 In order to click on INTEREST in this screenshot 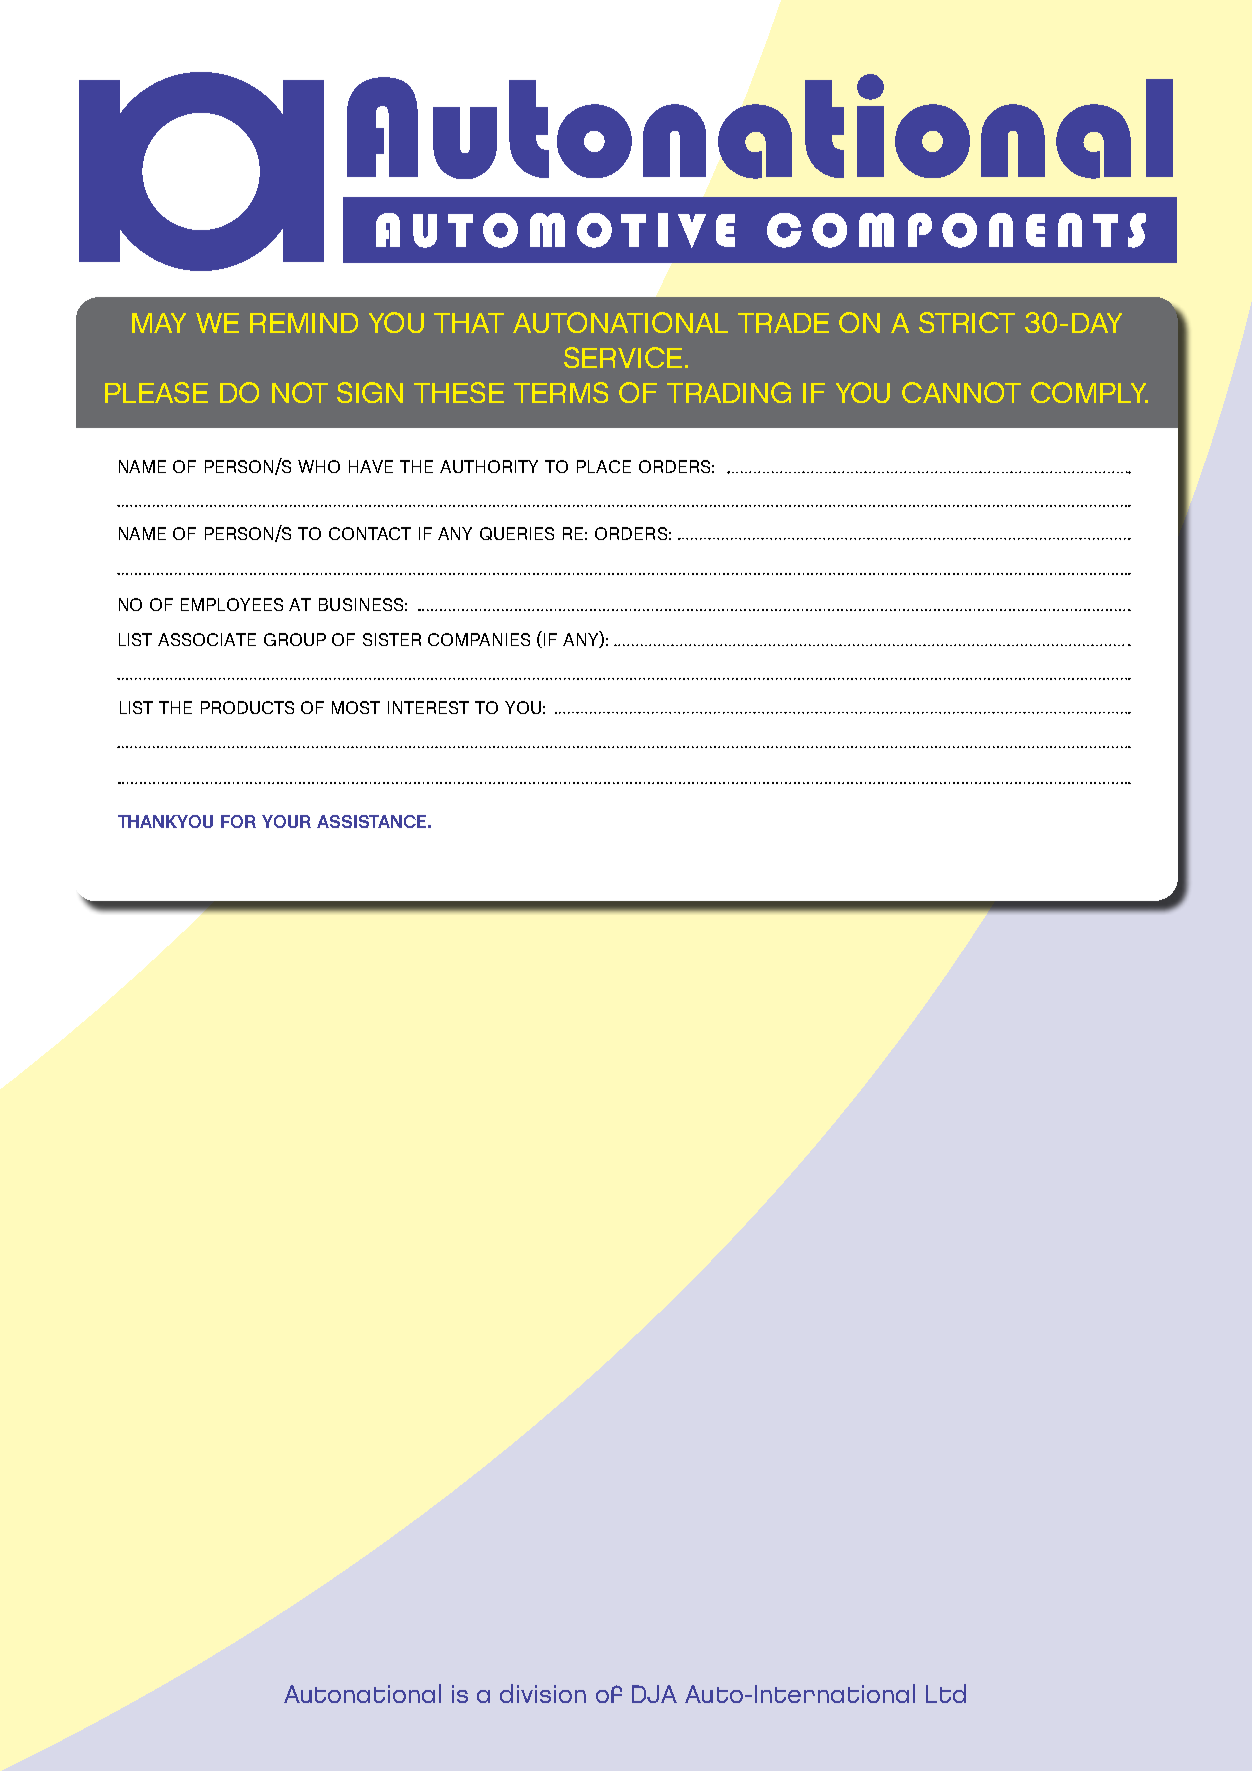, I will do `click(428, 707)`.
